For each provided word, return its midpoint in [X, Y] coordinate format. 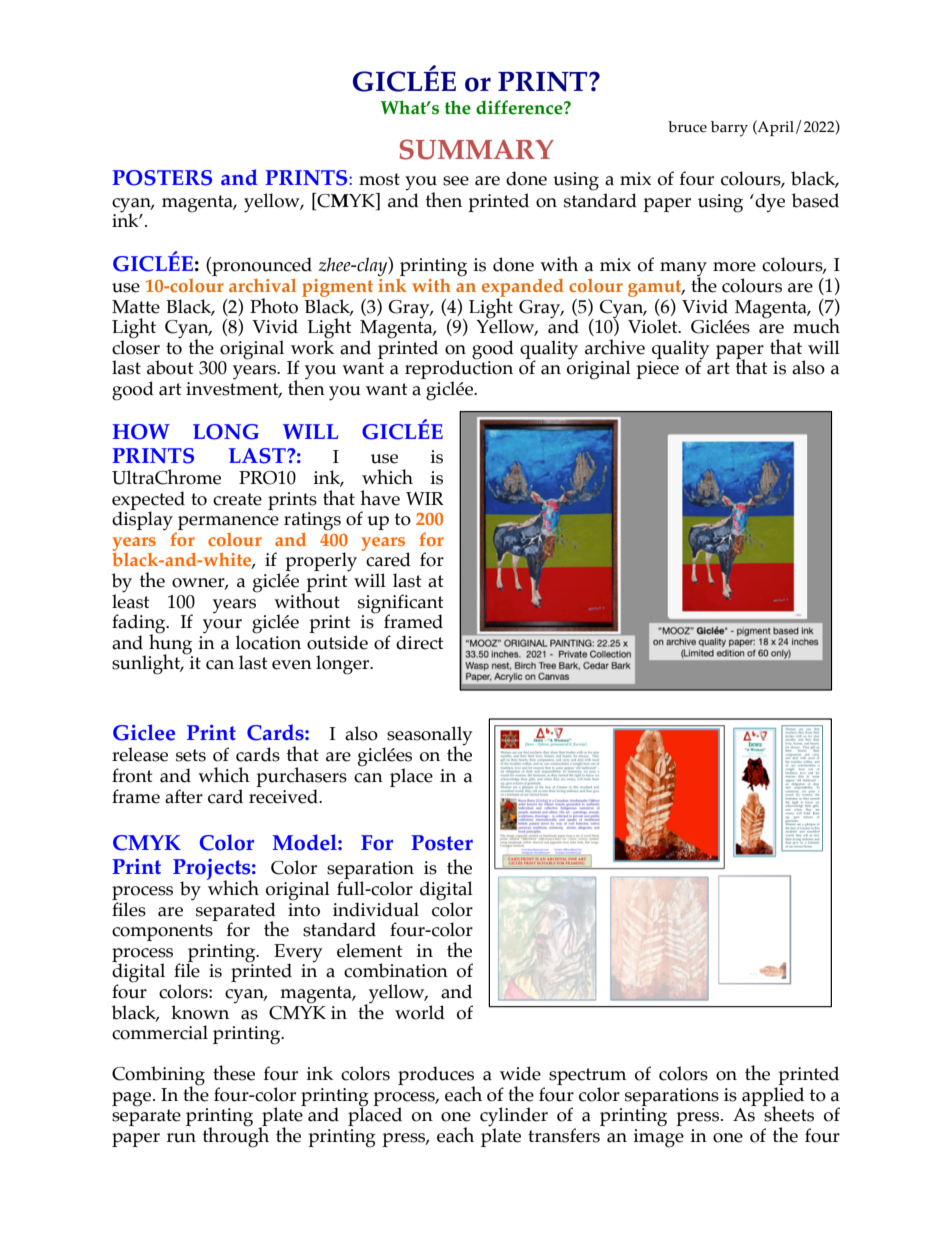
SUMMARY [476, 149]
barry [729, 129]
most [379, 179]
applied [773, 1097]
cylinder [514, 1118]
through [236, 1136]
